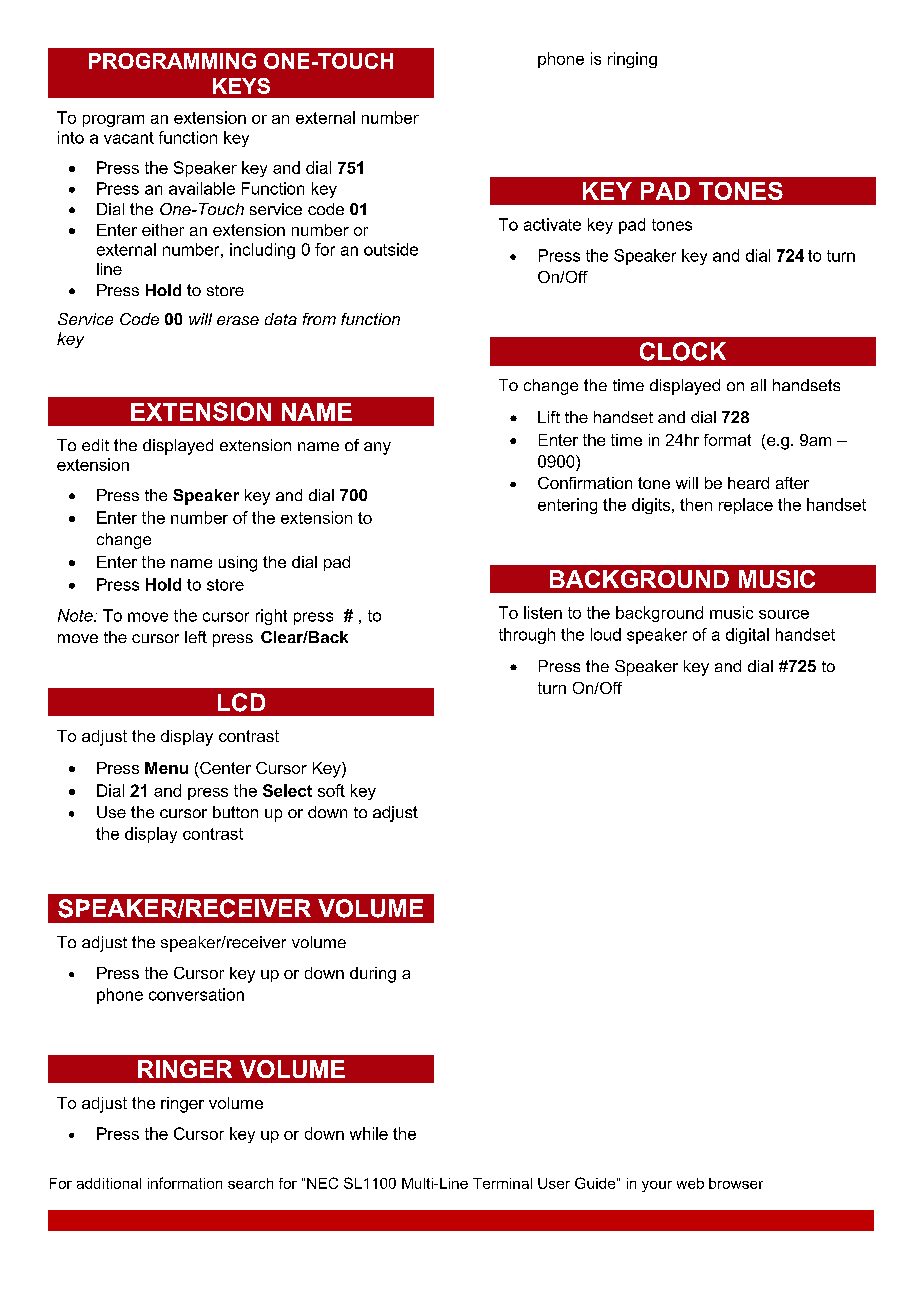 The width and height of the document is (924, 1308). Describe the element at coordinates (369, 1133) in the document. I see `while` at that location.
